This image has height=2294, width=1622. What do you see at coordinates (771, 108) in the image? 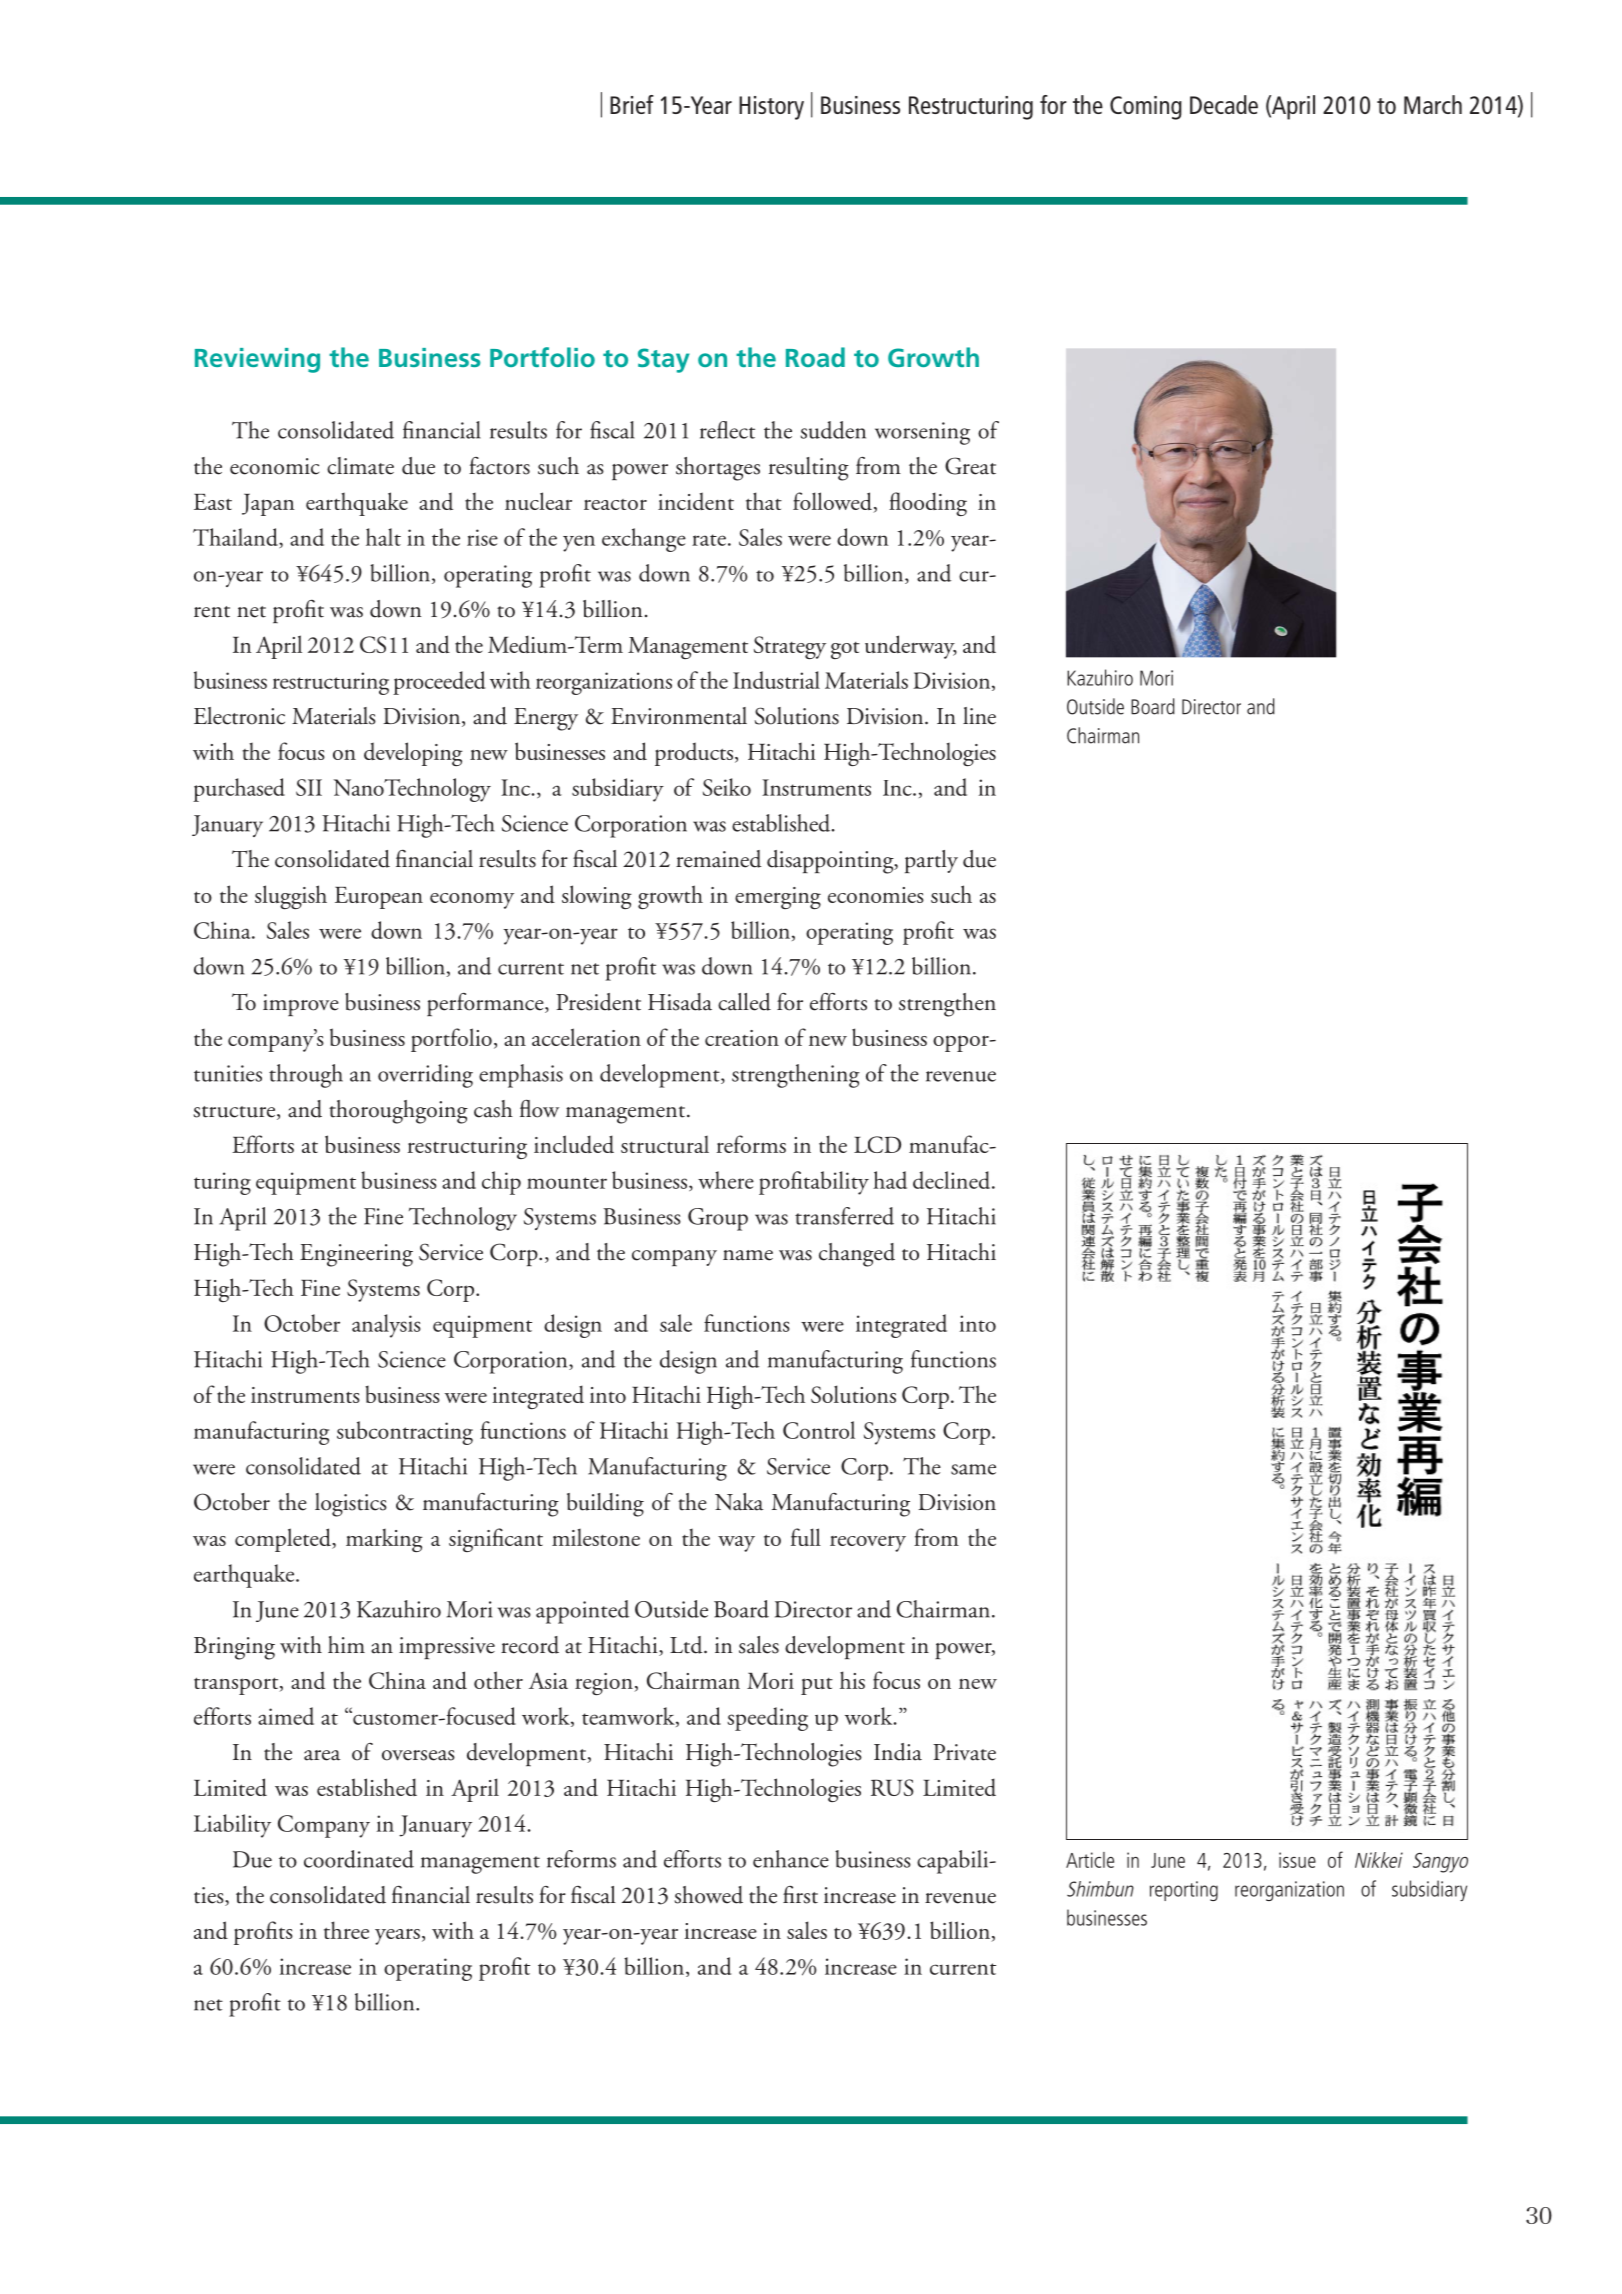
I see `History` at bounding box center [771, 108].
